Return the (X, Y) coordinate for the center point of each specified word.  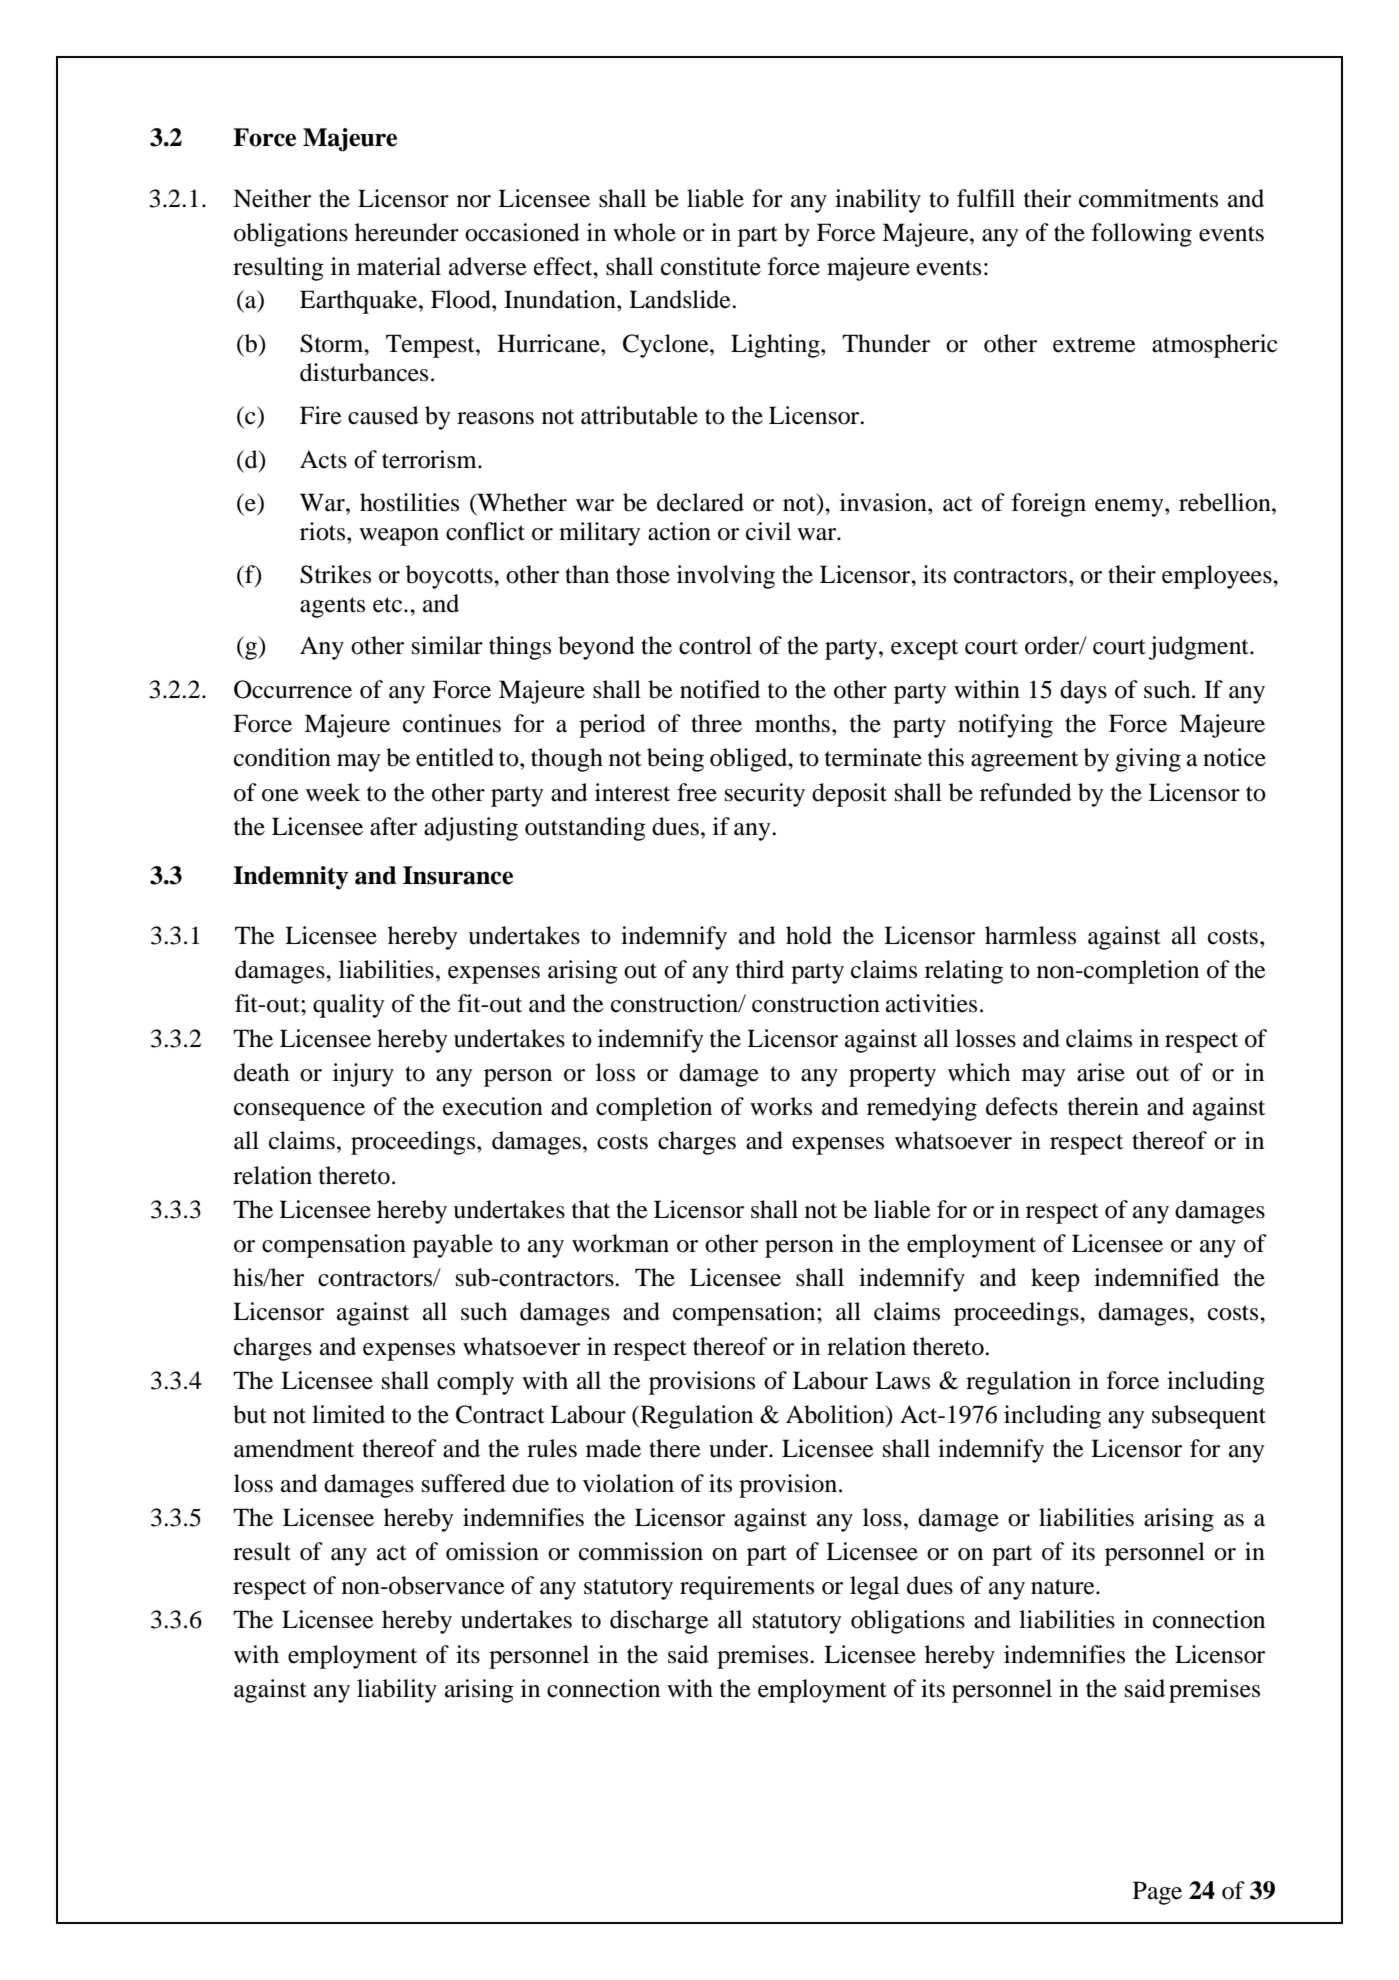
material (399, 266)
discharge (659, 1622)
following (1142, 235)
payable (453, 1246)
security (765, 795)
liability (397, 1691)
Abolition (836, 1415)
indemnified (1156, 1277)
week (333, 792)
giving (1148, 760)
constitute (711, 266)
